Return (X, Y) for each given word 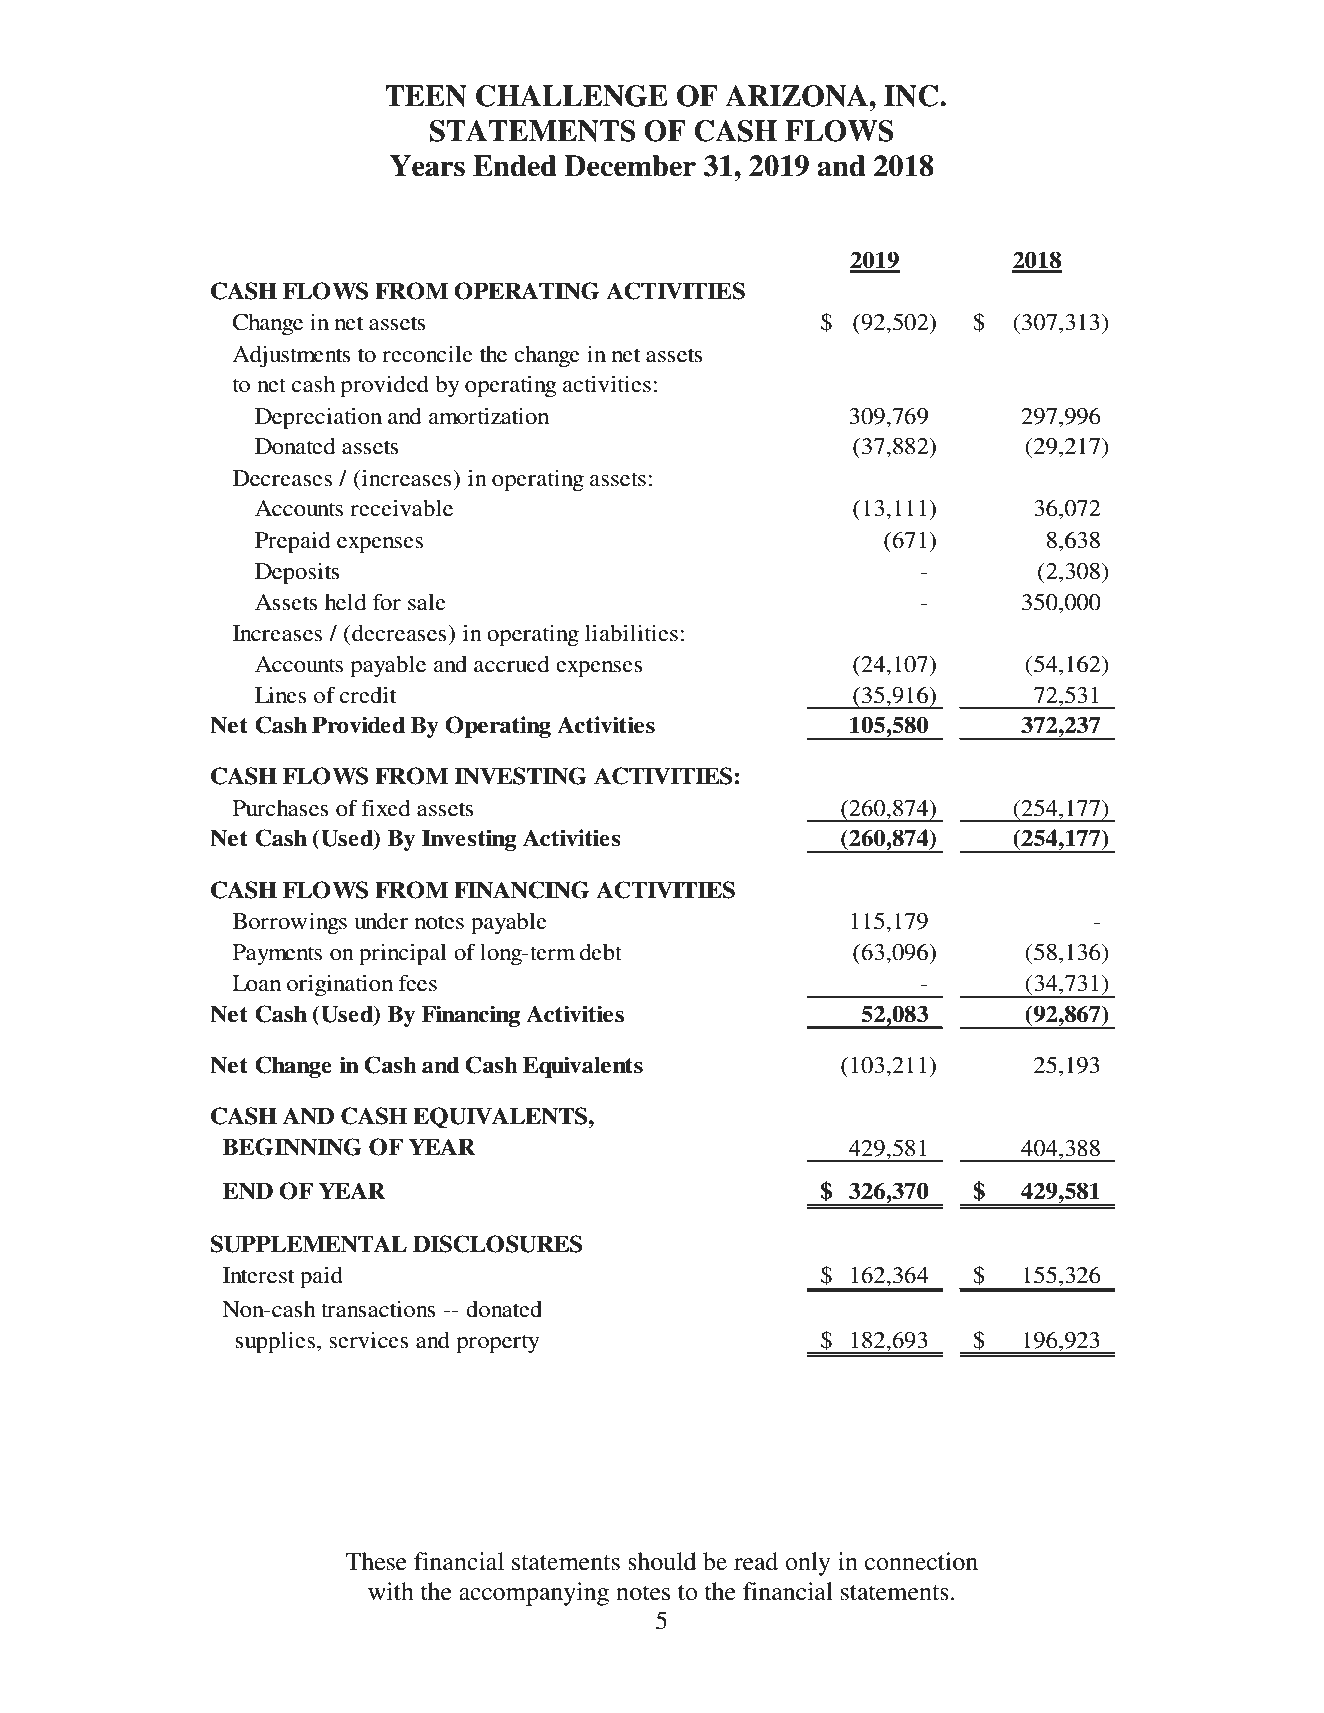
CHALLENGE (572, 96)
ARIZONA (797, 96)
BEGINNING (292, 1147)
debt (601, 952)
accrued (511, 664)
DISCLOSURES (497, 1244)
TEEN (426, 96)
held (345, 602)
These (376, 1561)
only (807, 1564)
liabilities (631, 633)
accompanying (534, 1594)
